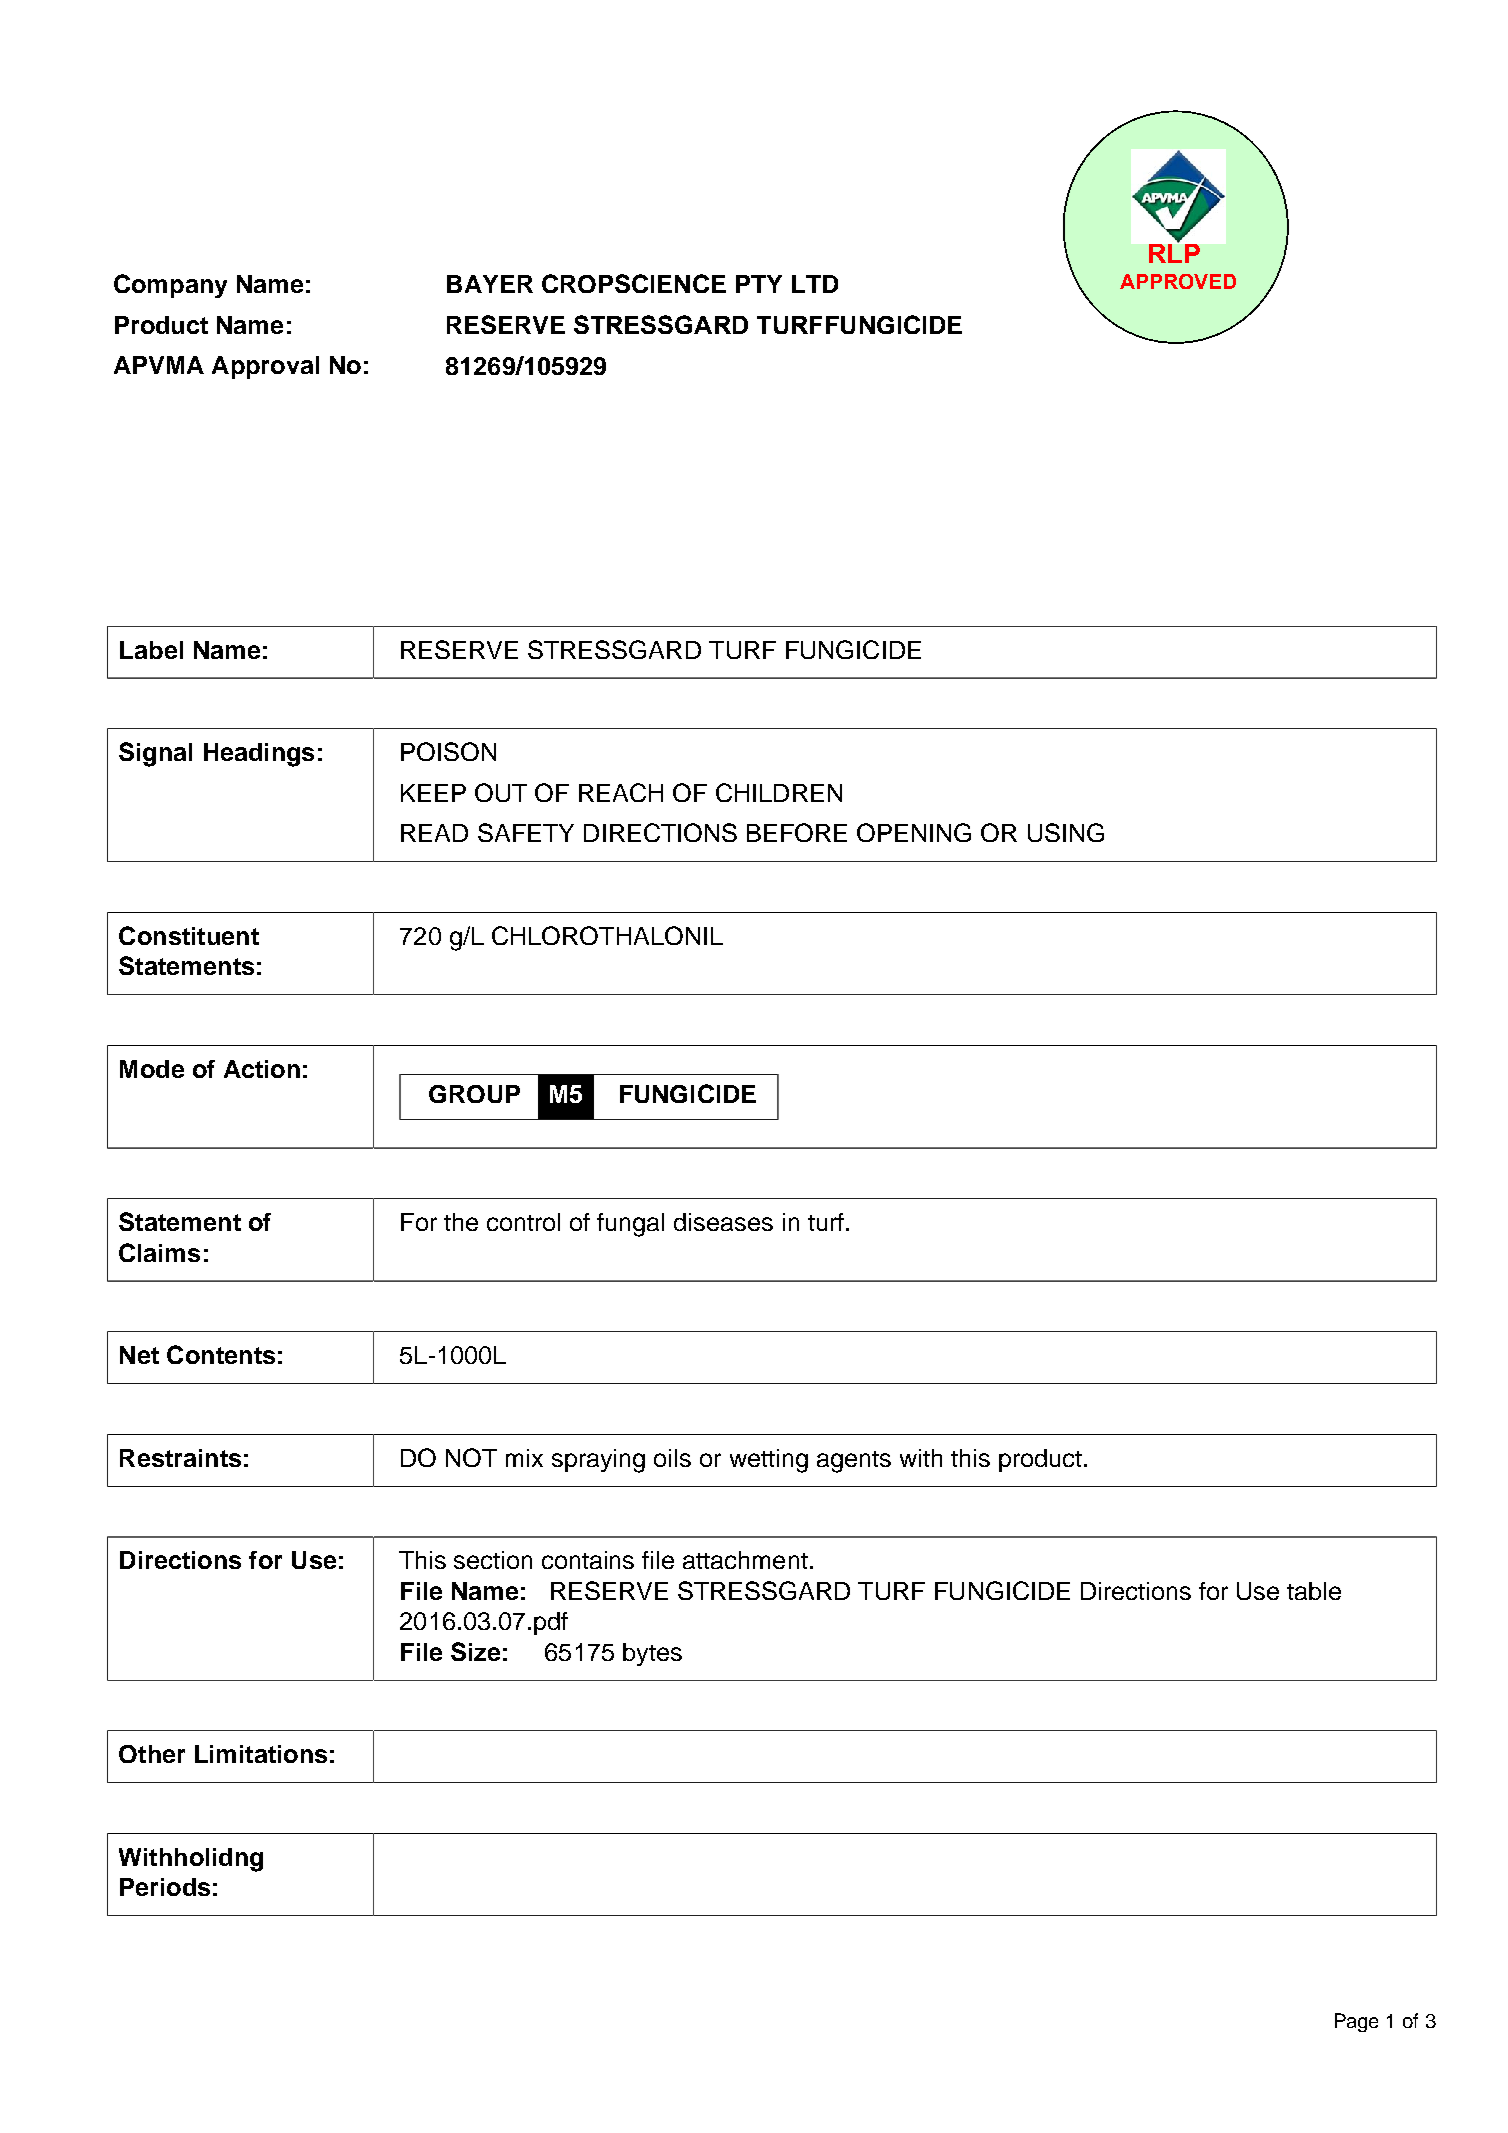 Image resolution: width=1508 pixels, height=2133 pixels. I want to click on BEFORE, so click(797, 832).
